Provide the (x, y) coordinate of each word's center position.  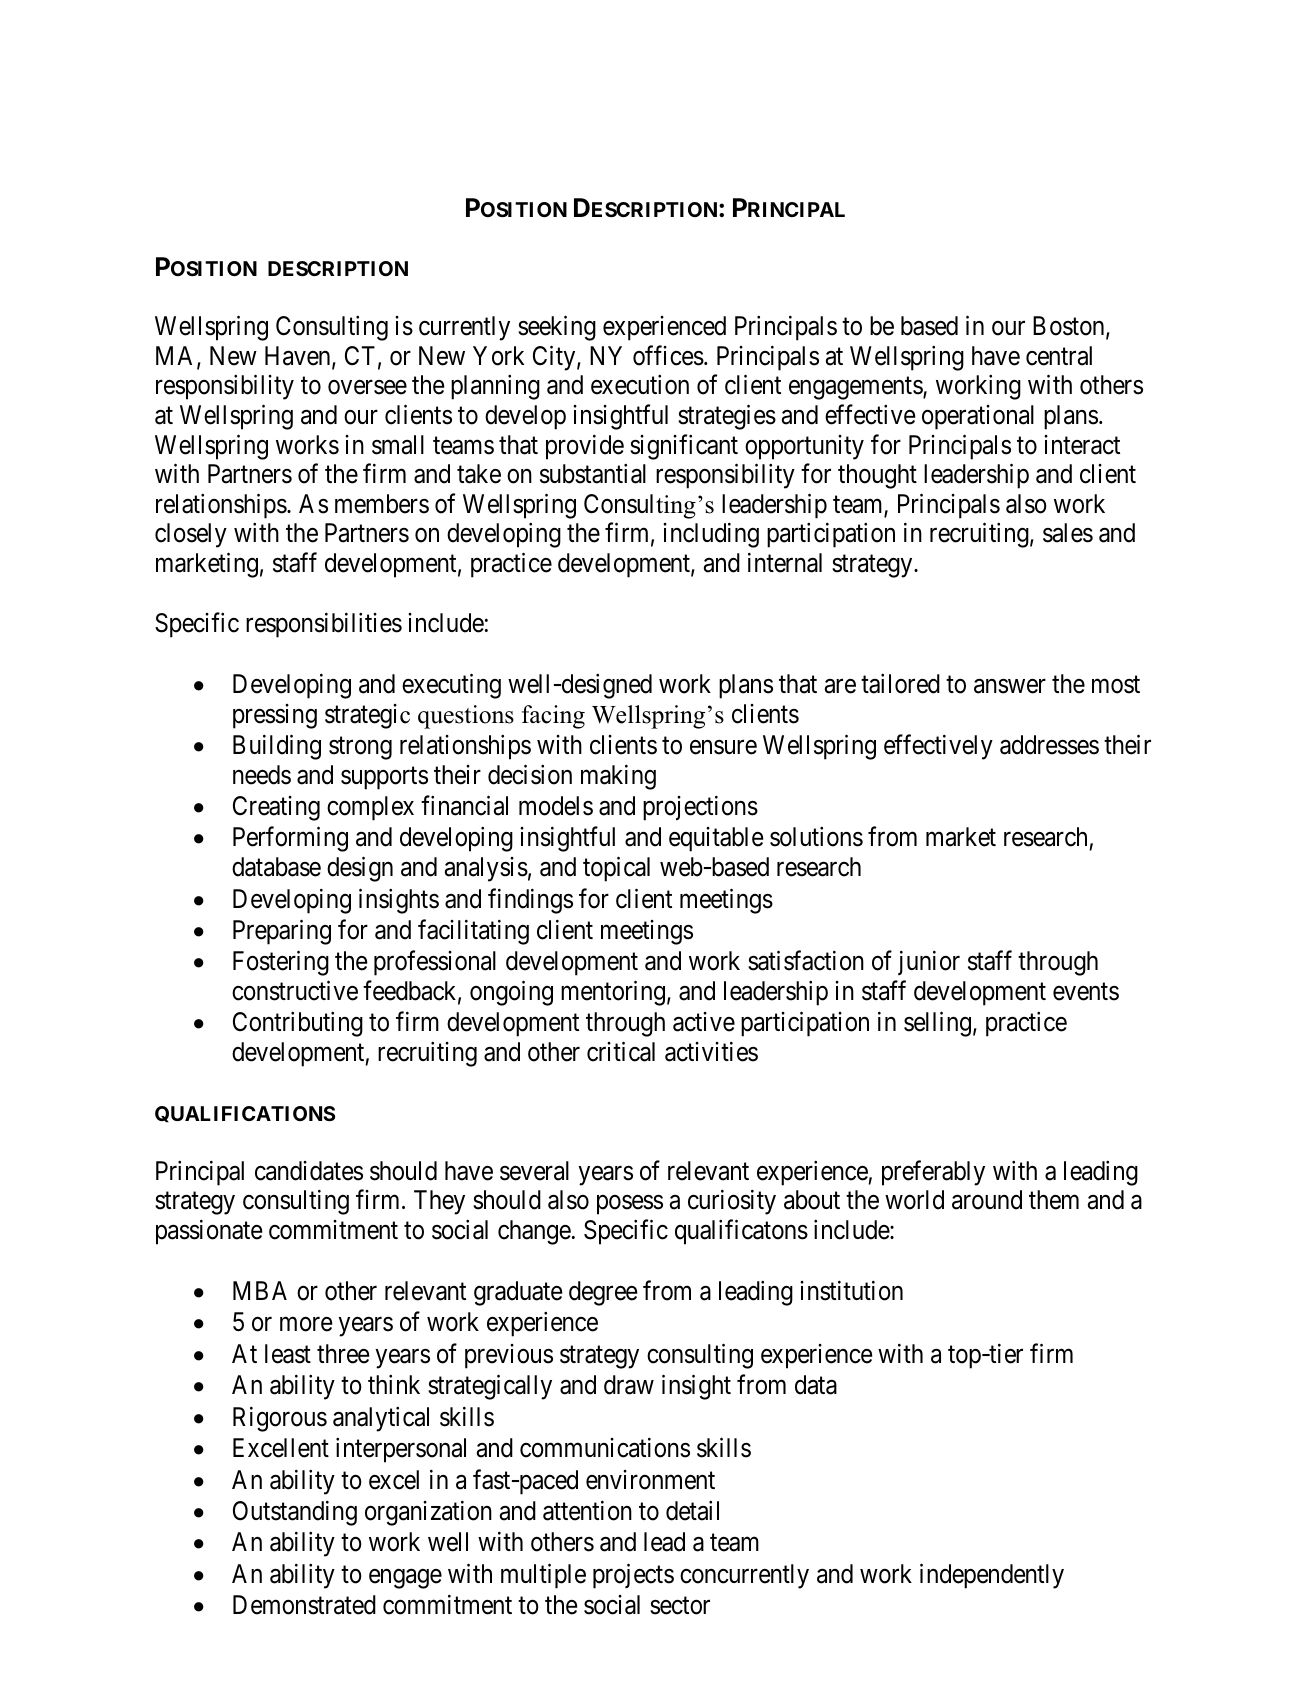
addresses (1049, 745)
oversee (367, 388)
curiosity (732, 1202)
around (987, 1200)
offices (668, 355)
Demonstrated (304, 1605)
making (618, 777)
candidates (309, 1171)
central (1059, 356)
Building (277, 747)
